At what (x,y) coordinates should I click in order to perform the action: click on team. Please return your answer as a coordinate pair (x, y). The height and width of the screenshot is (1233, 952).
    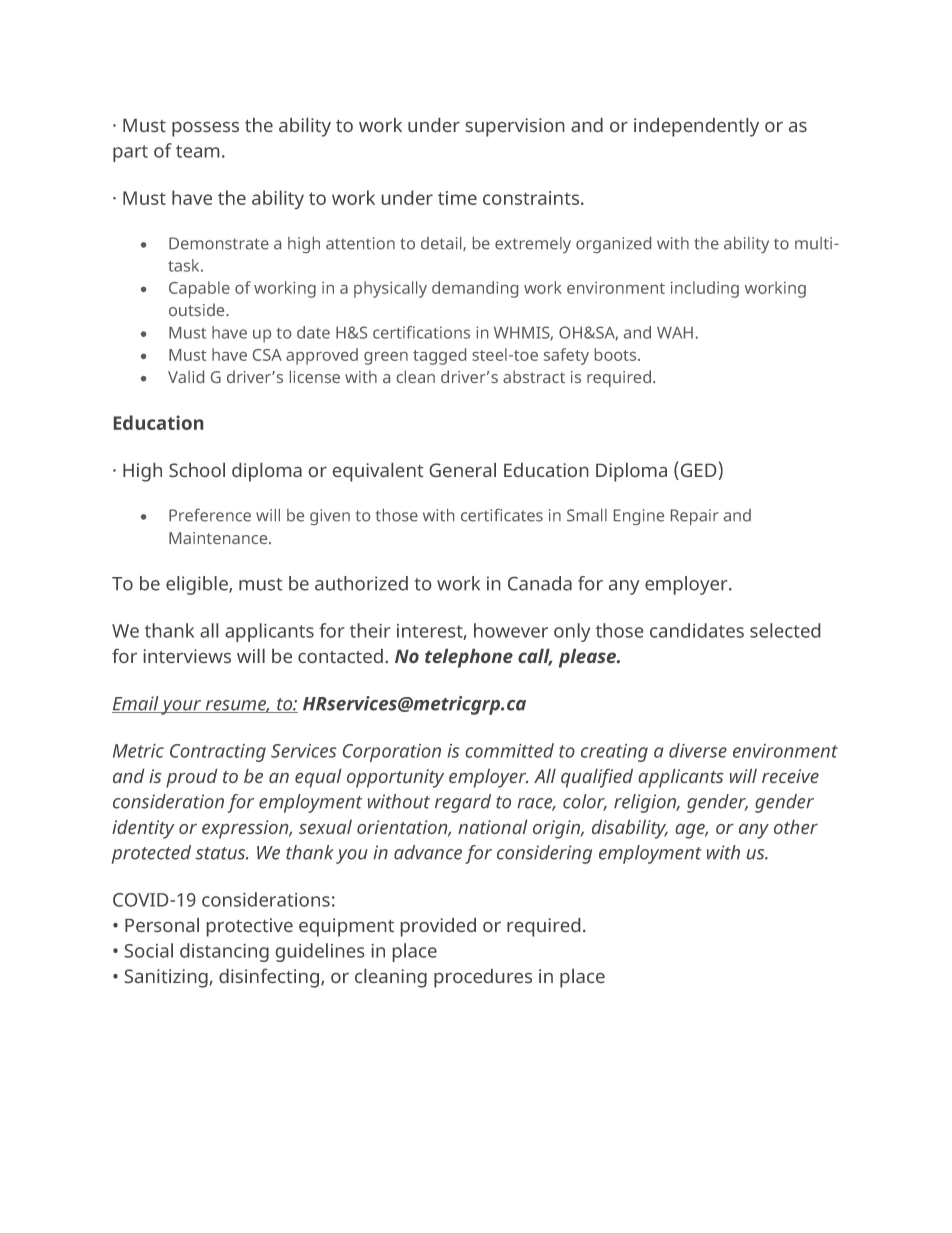
    Looking at the image, I should click on (197, 151).
